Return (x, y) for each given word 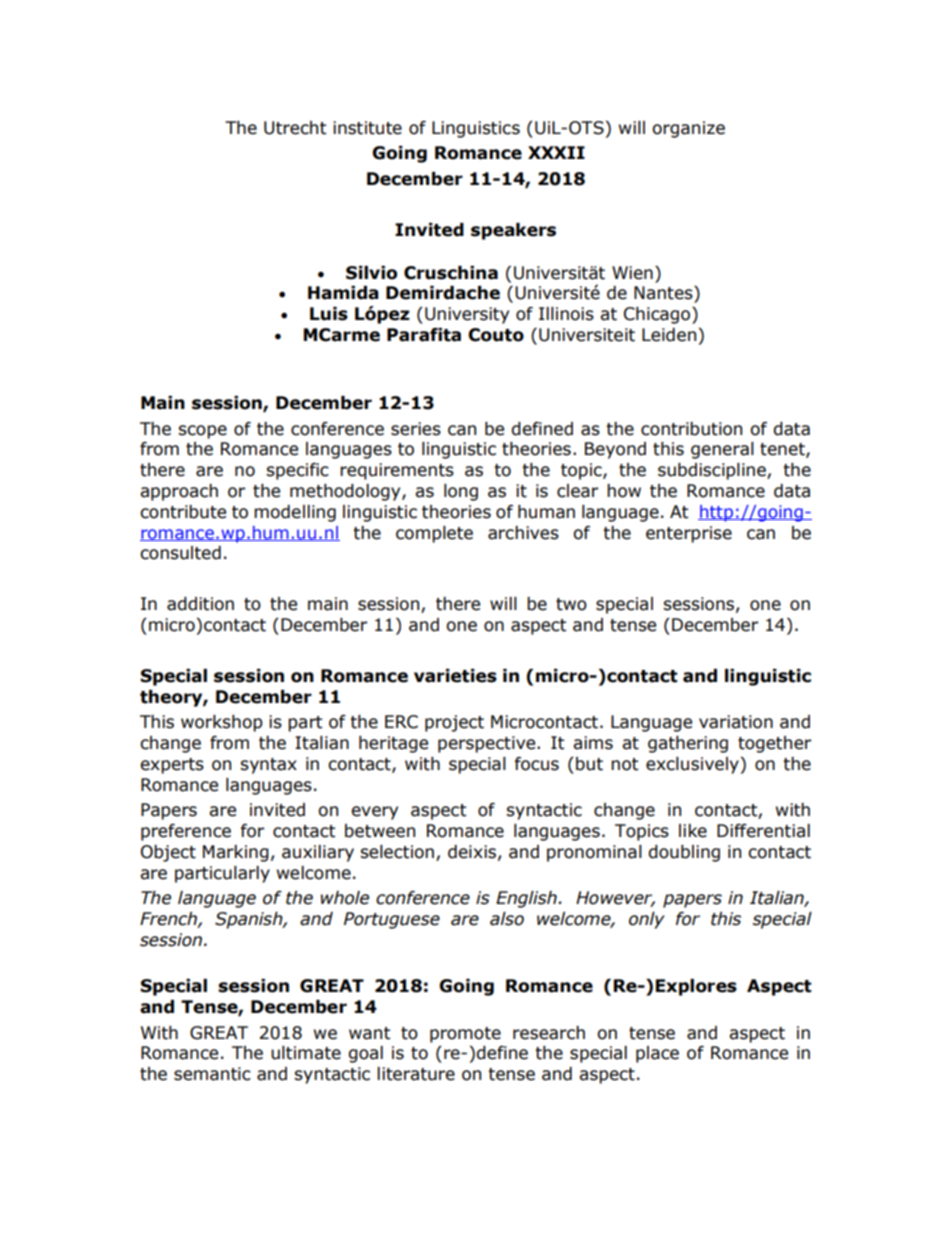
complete (434, 534)
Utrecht (295, 128)
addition (200, 604)
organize (688, 129)
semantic (212, 1074)
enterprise (689, 534)
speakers (513, 231)
